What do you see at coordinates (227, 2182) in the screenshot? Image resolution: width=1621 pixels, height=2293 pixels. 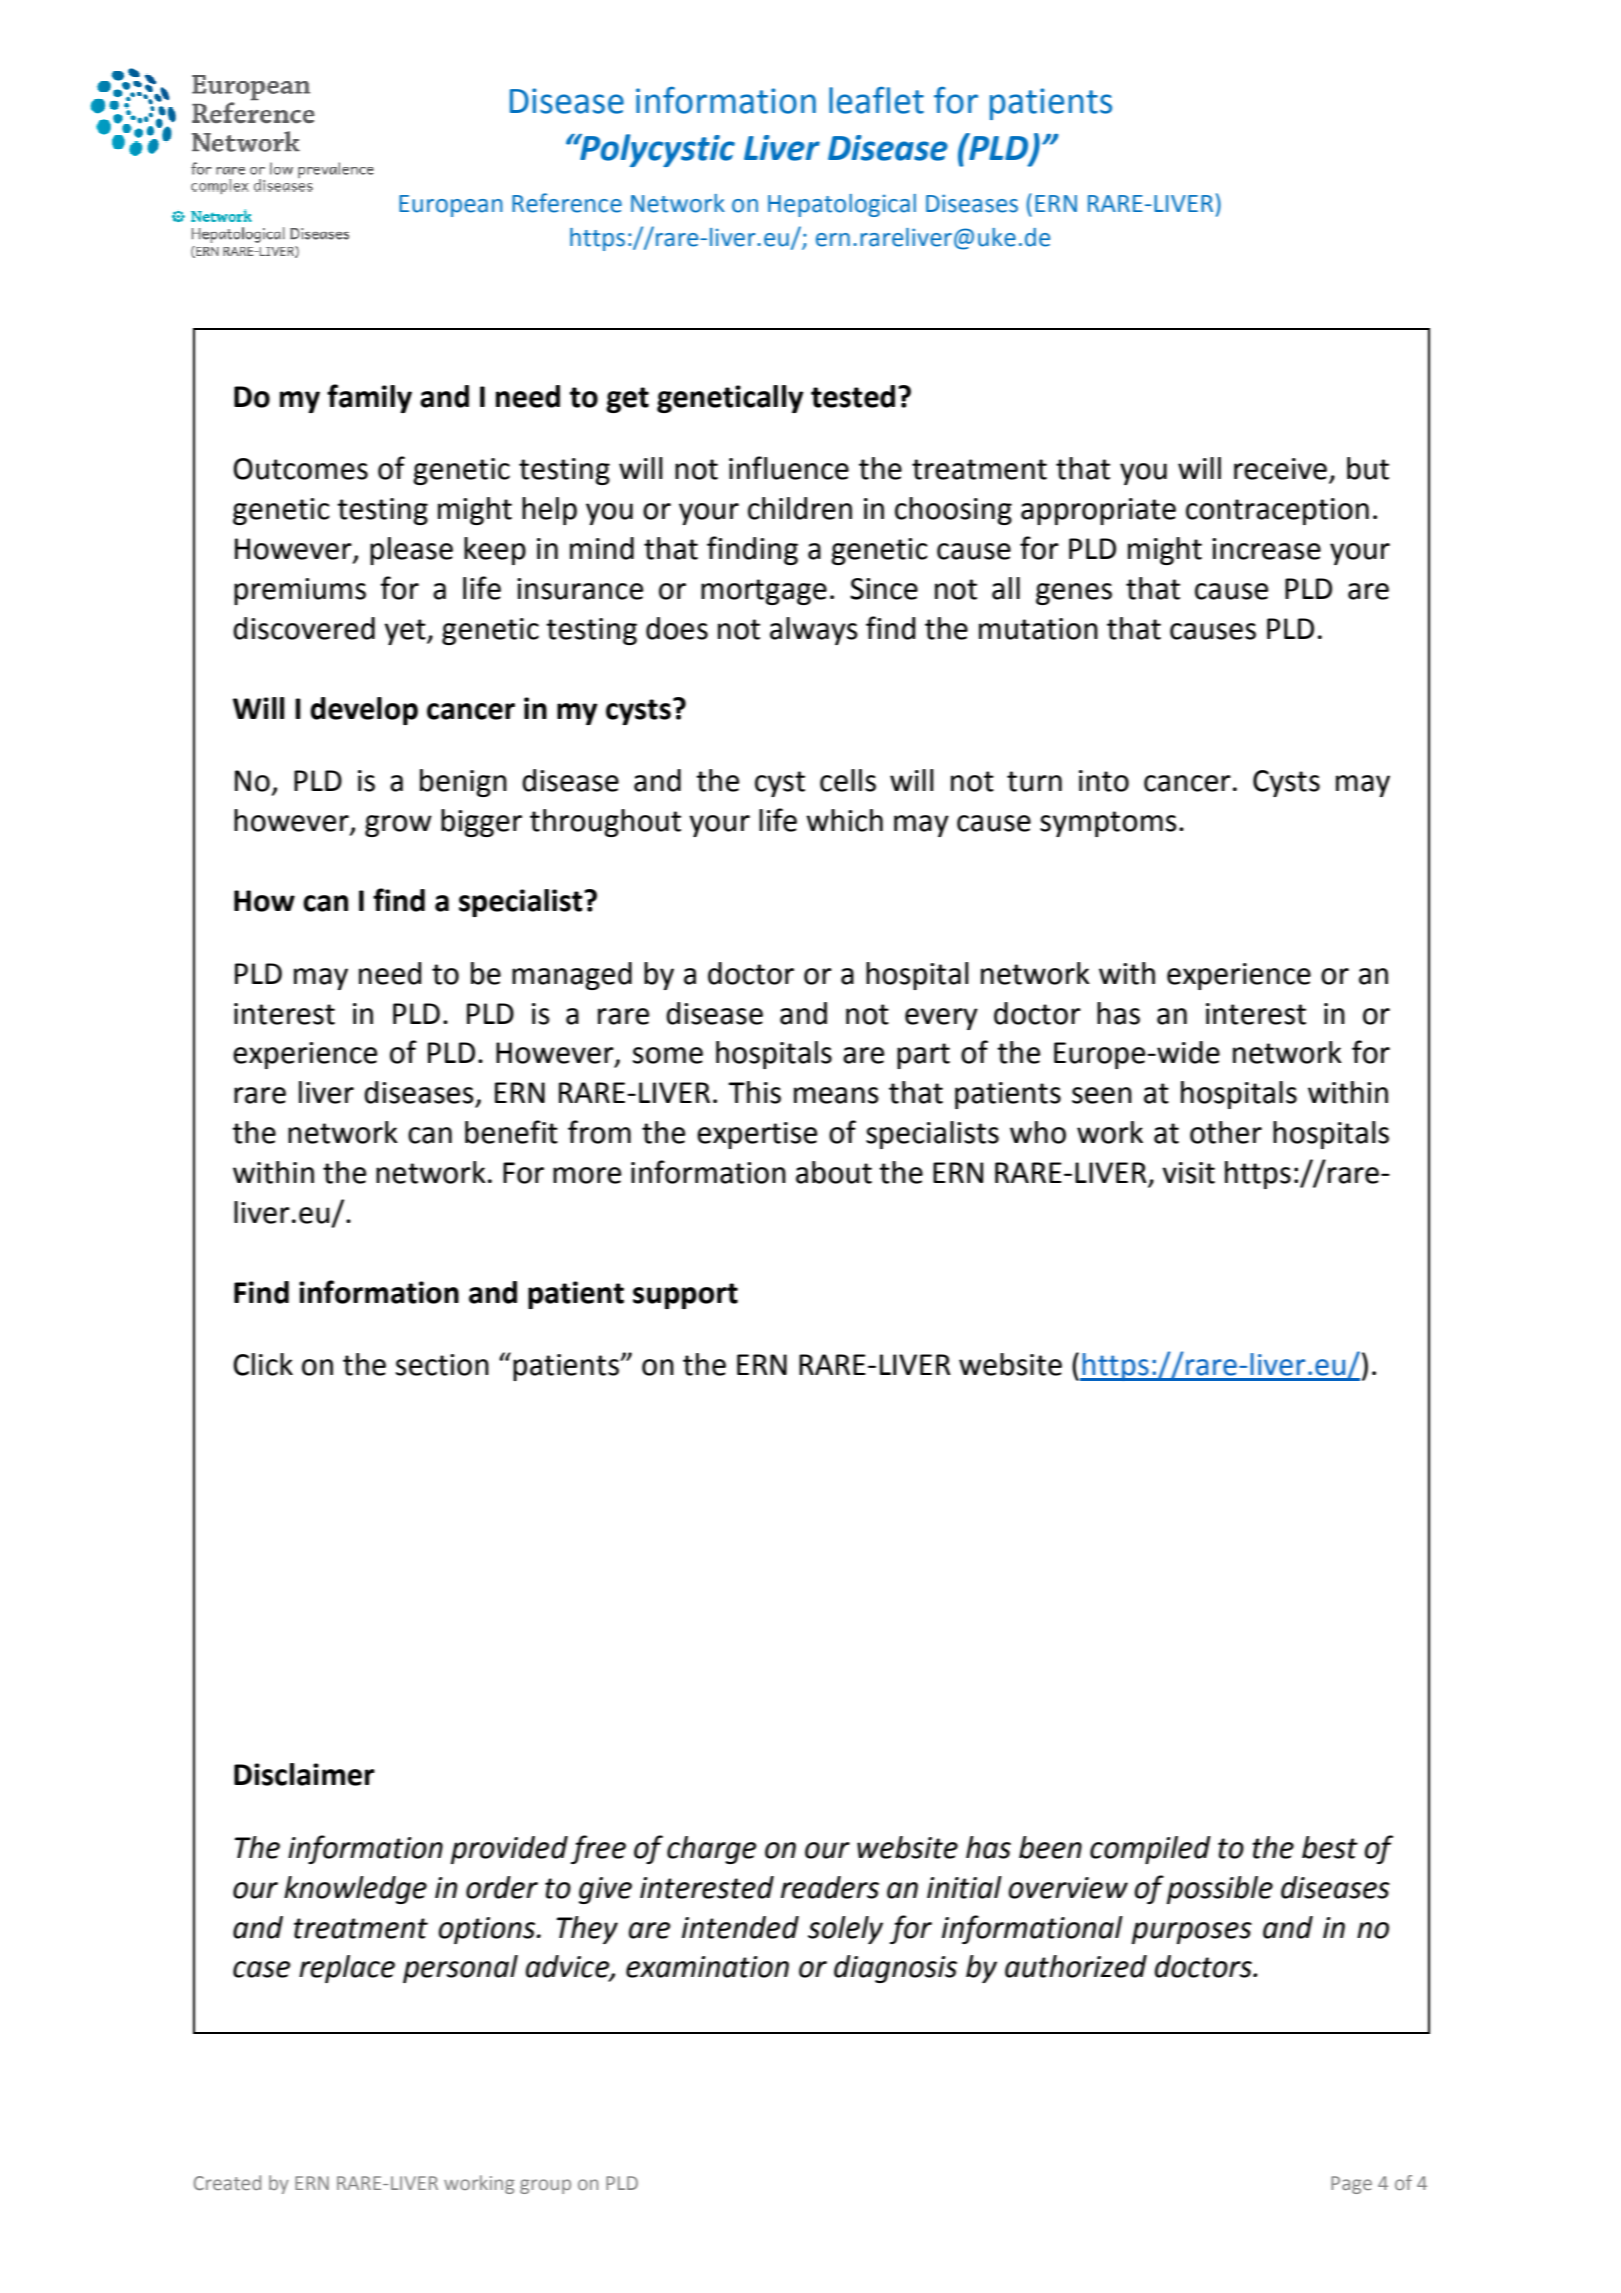 I see `Created` at bounding box center [227, 2182].
